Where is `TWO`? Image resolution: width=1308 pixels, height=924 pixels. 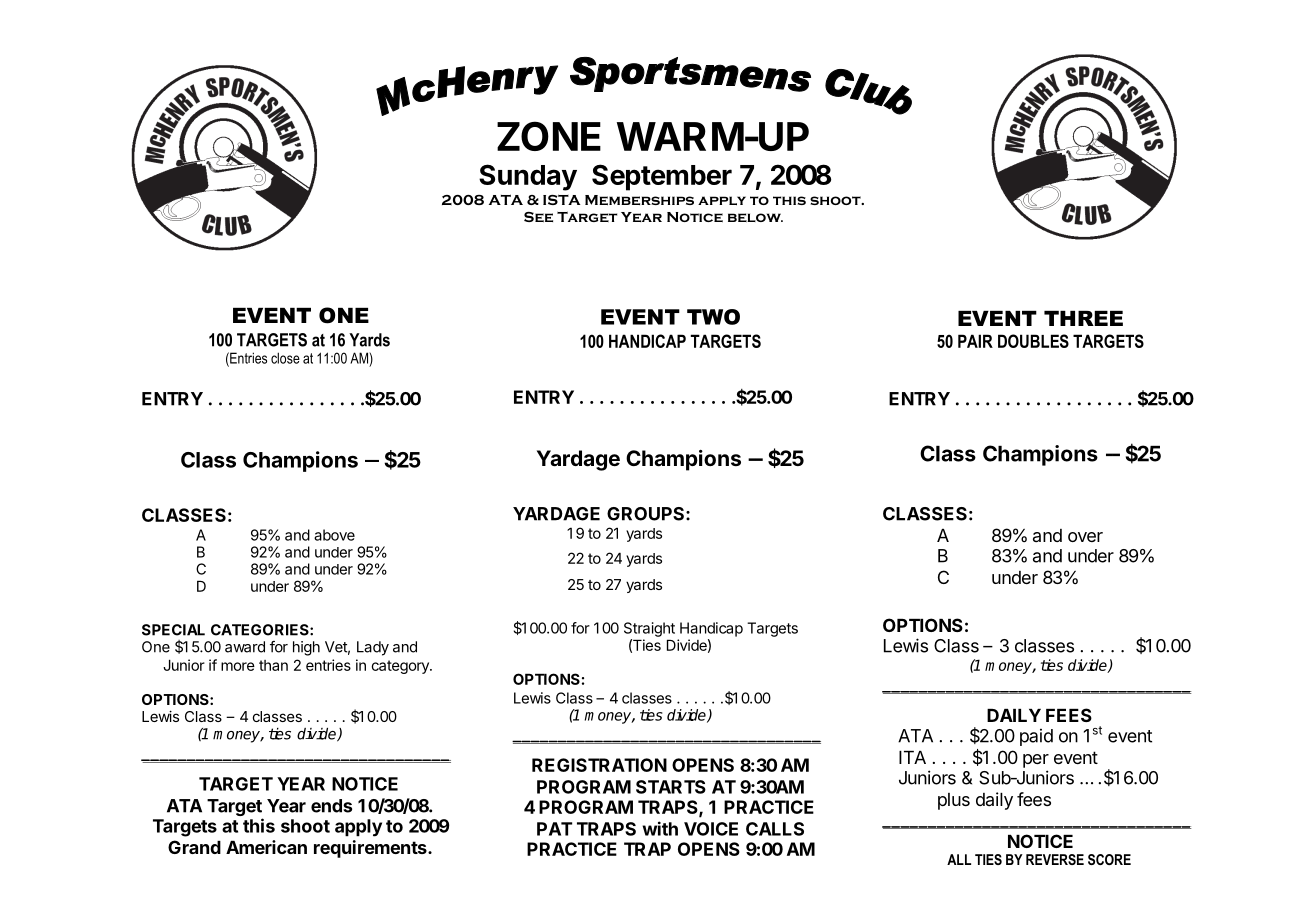 TWO is located at coordinates (713, 317).
